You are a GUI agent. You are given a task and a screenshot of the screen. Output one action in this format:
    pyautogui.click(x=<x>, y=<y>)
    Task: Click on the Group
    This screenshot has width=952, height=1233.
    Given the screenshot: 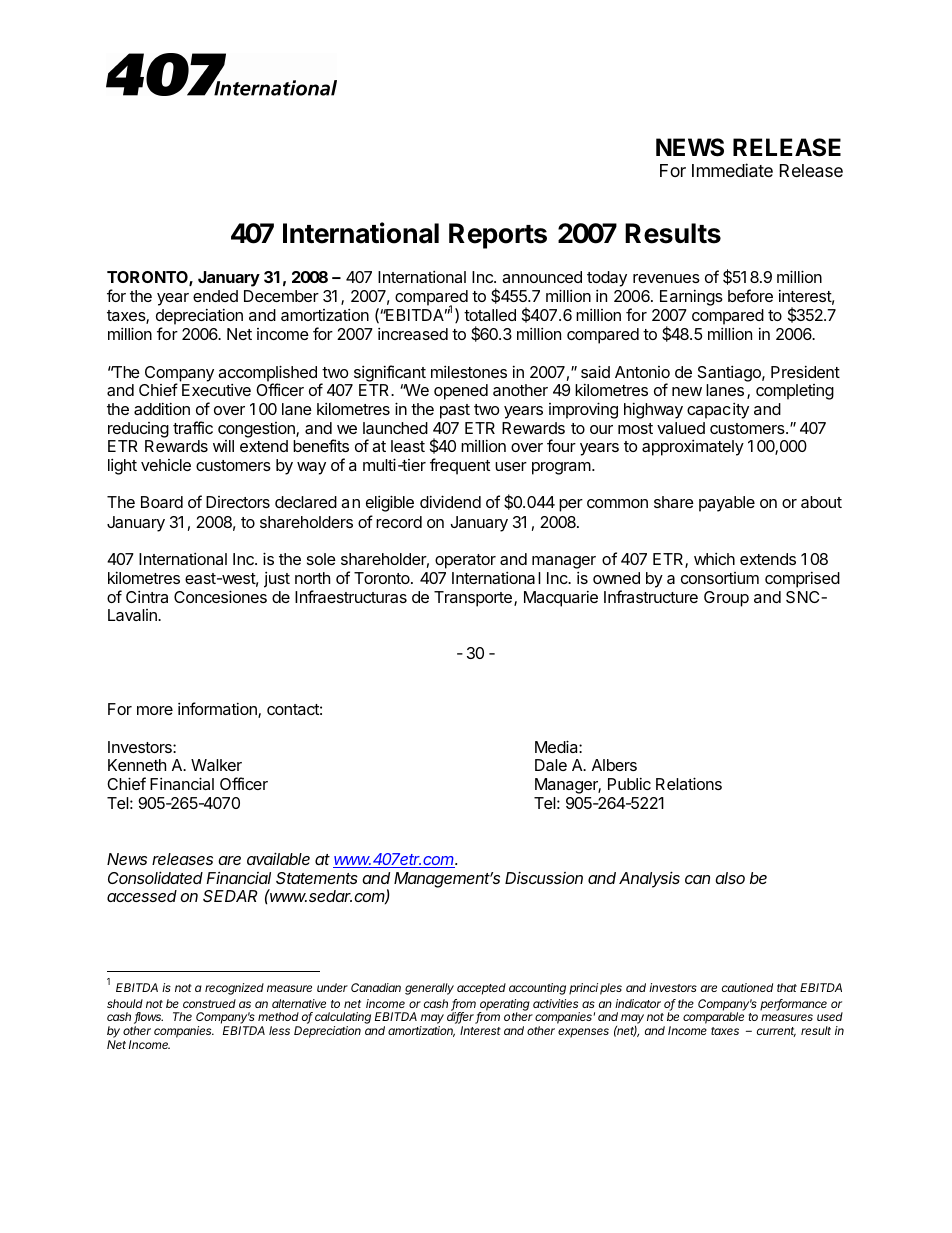 What is the action you would take?
    pyautogui.click(x=726, y=599)
